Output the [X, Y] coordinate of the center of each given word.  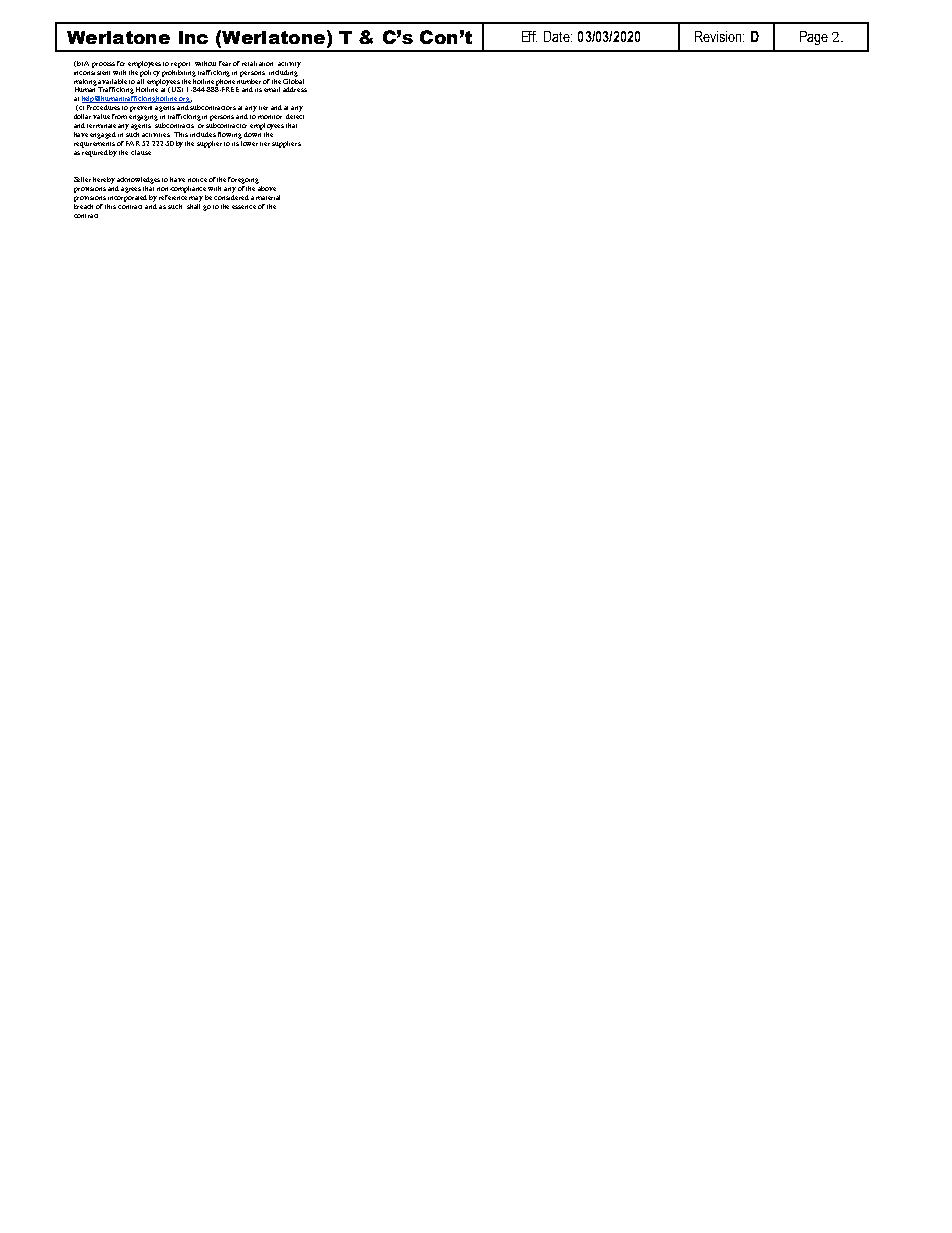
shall [193, 205]
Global [293, 80]
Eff [529, 36]
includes [203, 134]
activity [289, 65]
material [268, 197]
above [266, 187]
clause [141, 152]
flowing [230, 135]
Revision [719, 36]
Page [814, 38]
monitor [270, 117]
